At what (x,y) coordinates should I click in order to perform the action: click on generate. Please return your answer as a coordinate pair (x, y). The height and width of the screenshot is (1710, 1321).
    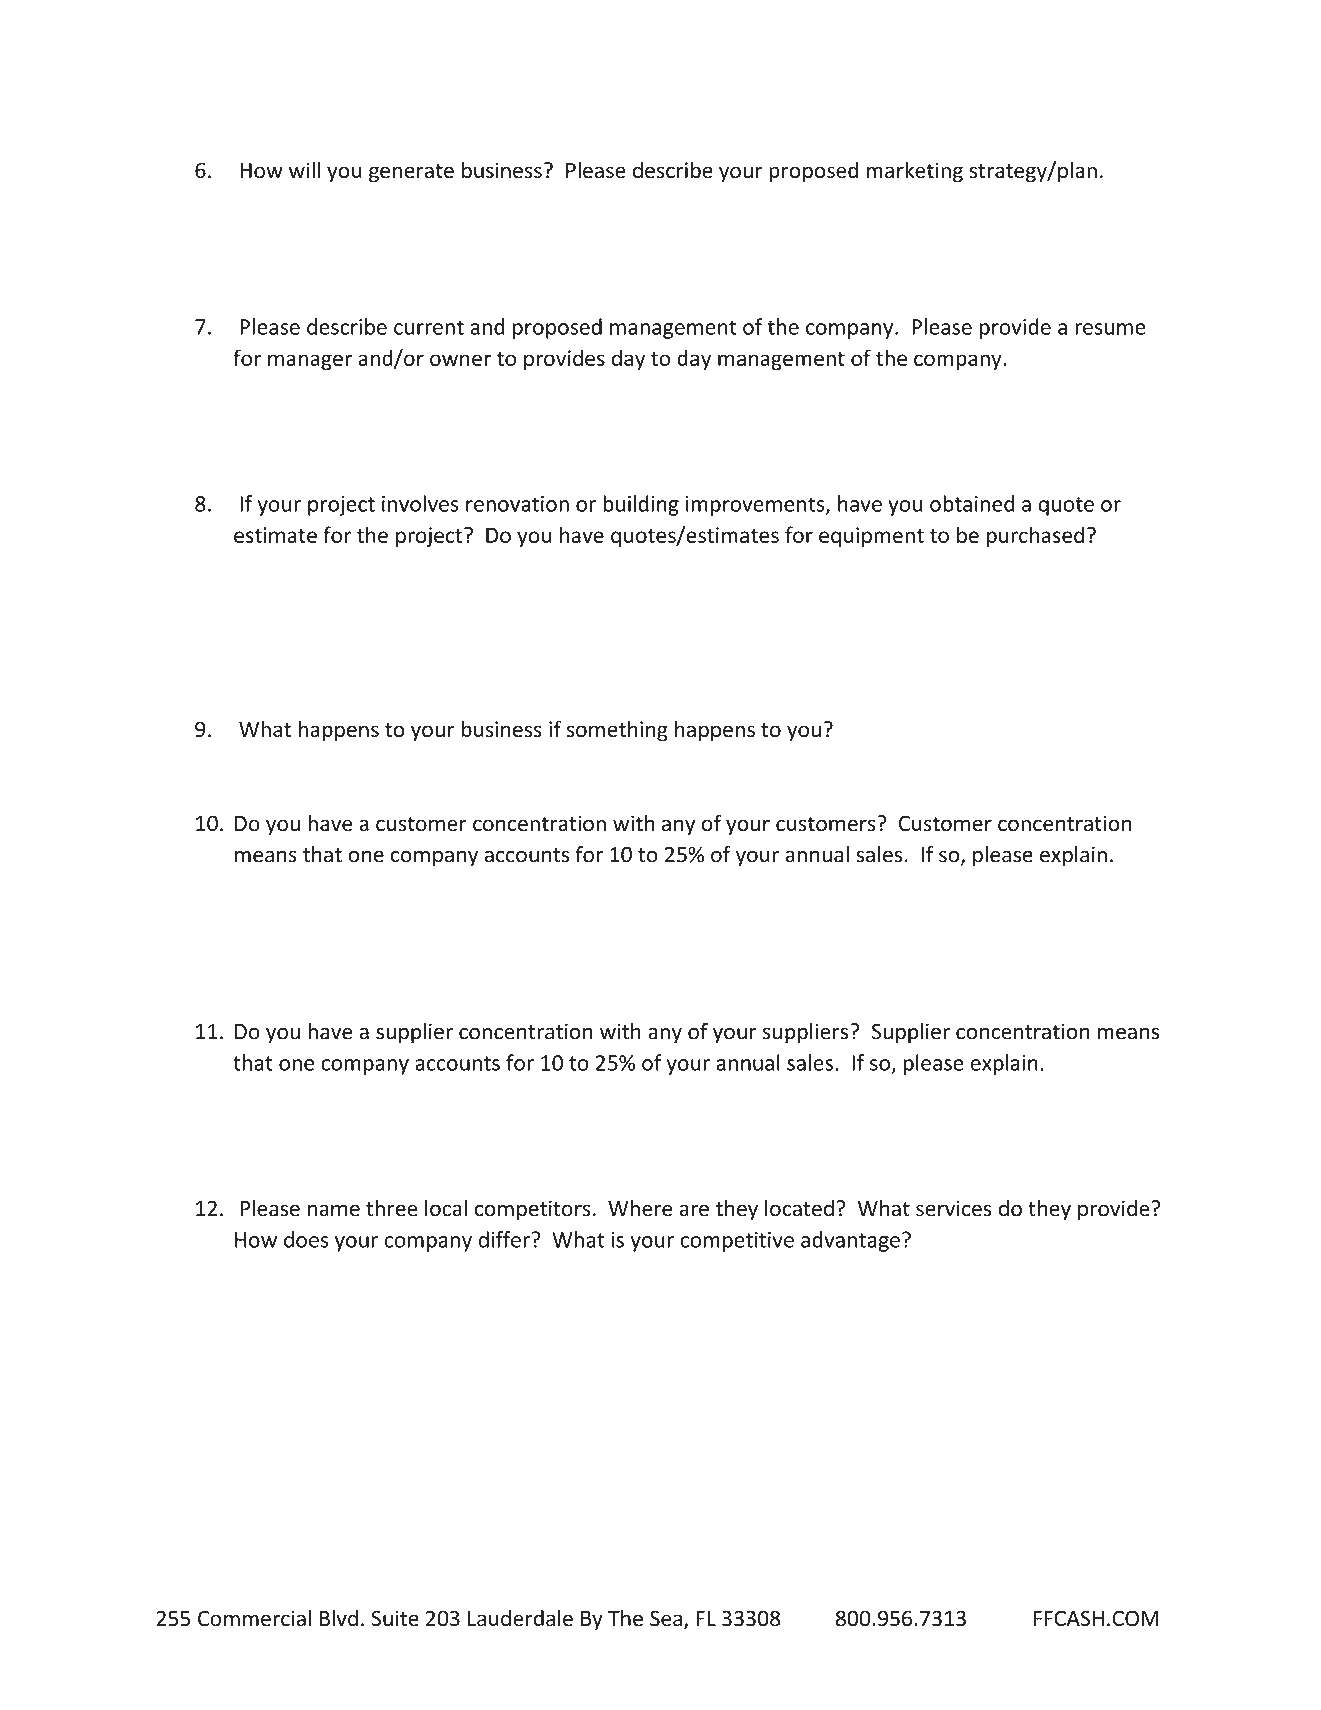
    Looking at the image, I should click on (411, 173).
